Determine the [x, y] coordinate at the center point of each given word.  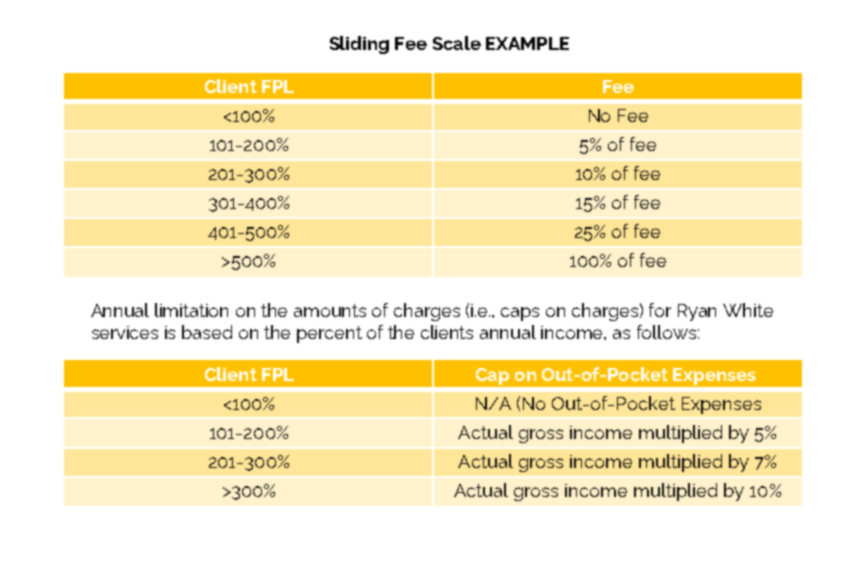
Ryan [697, 312]
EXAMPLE [527, 43]
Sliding [359, 45]
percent [329, 334]
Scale [457, 43]
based [207, 332]
